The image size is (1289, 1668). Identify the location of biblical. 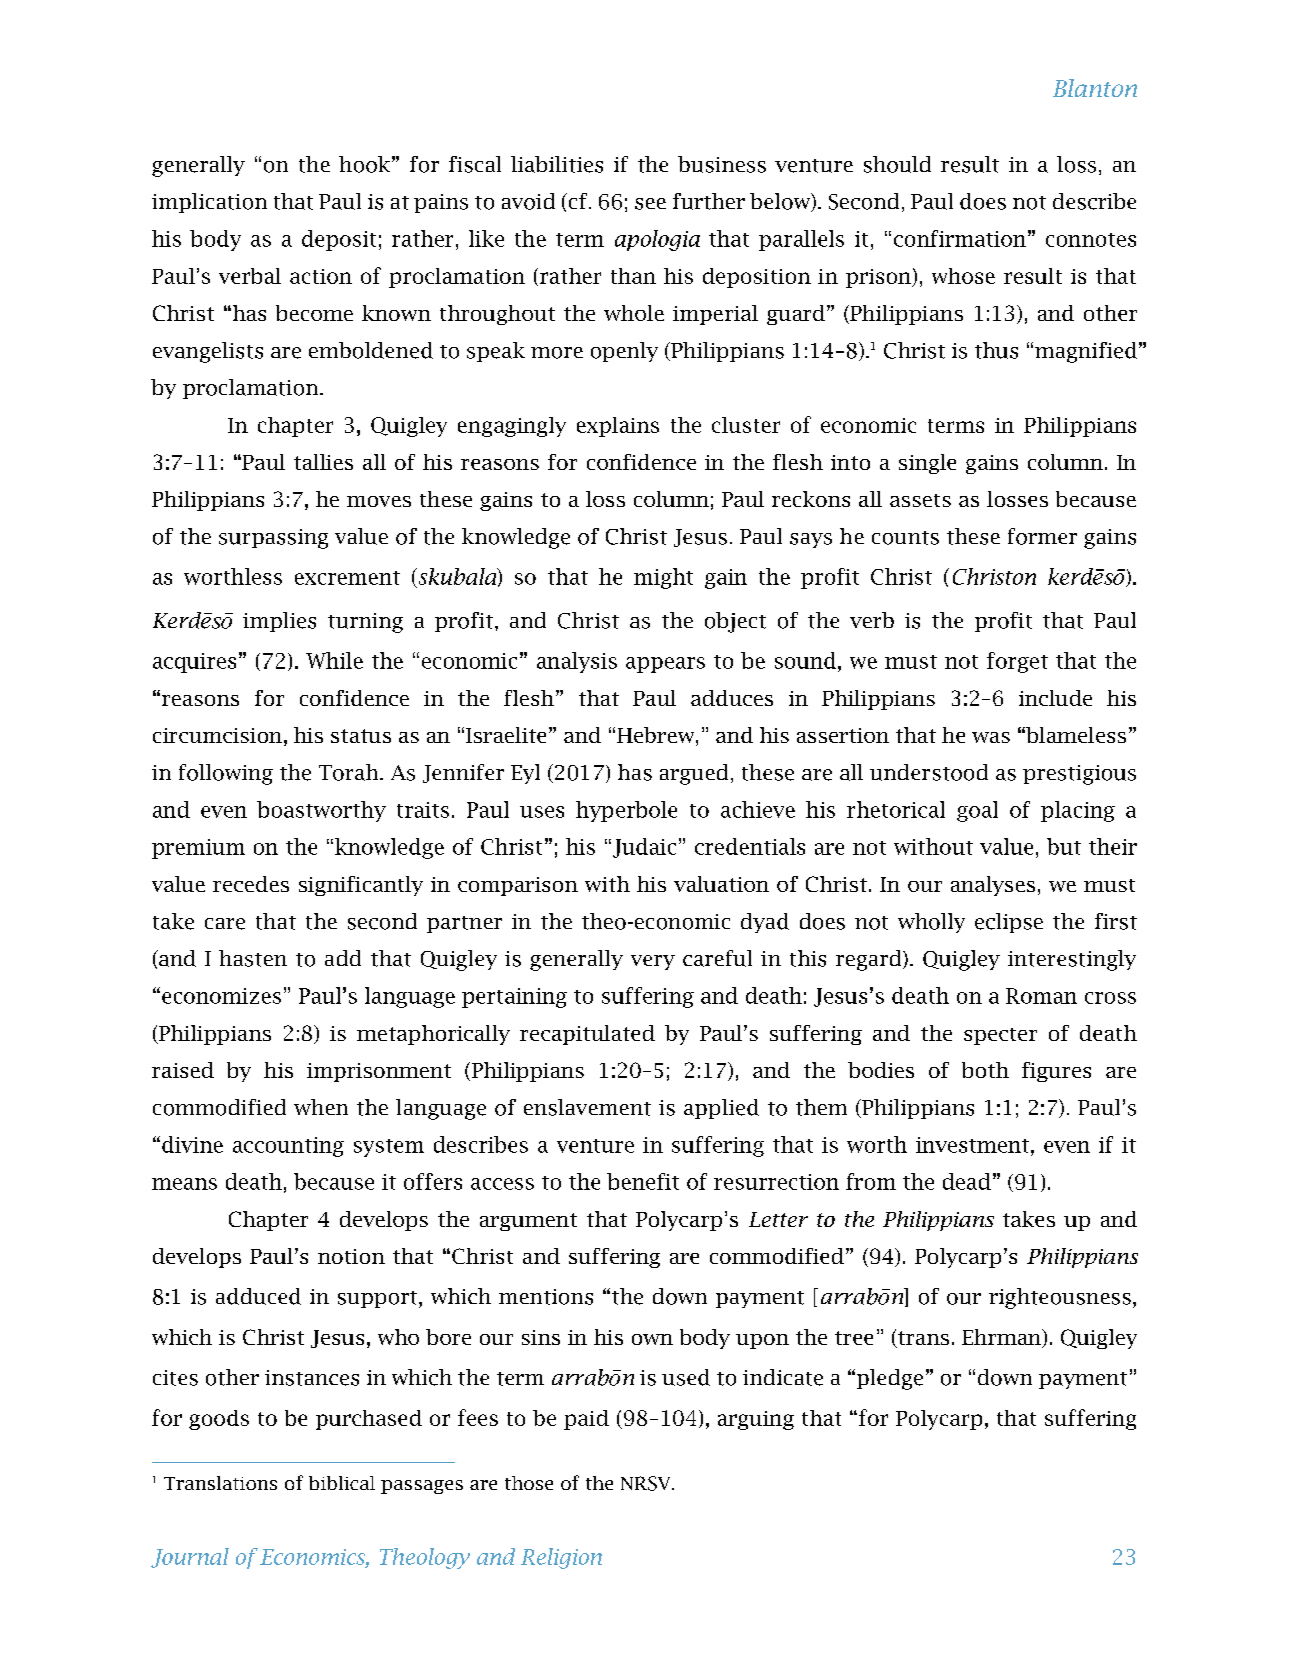
(342, 1483).
